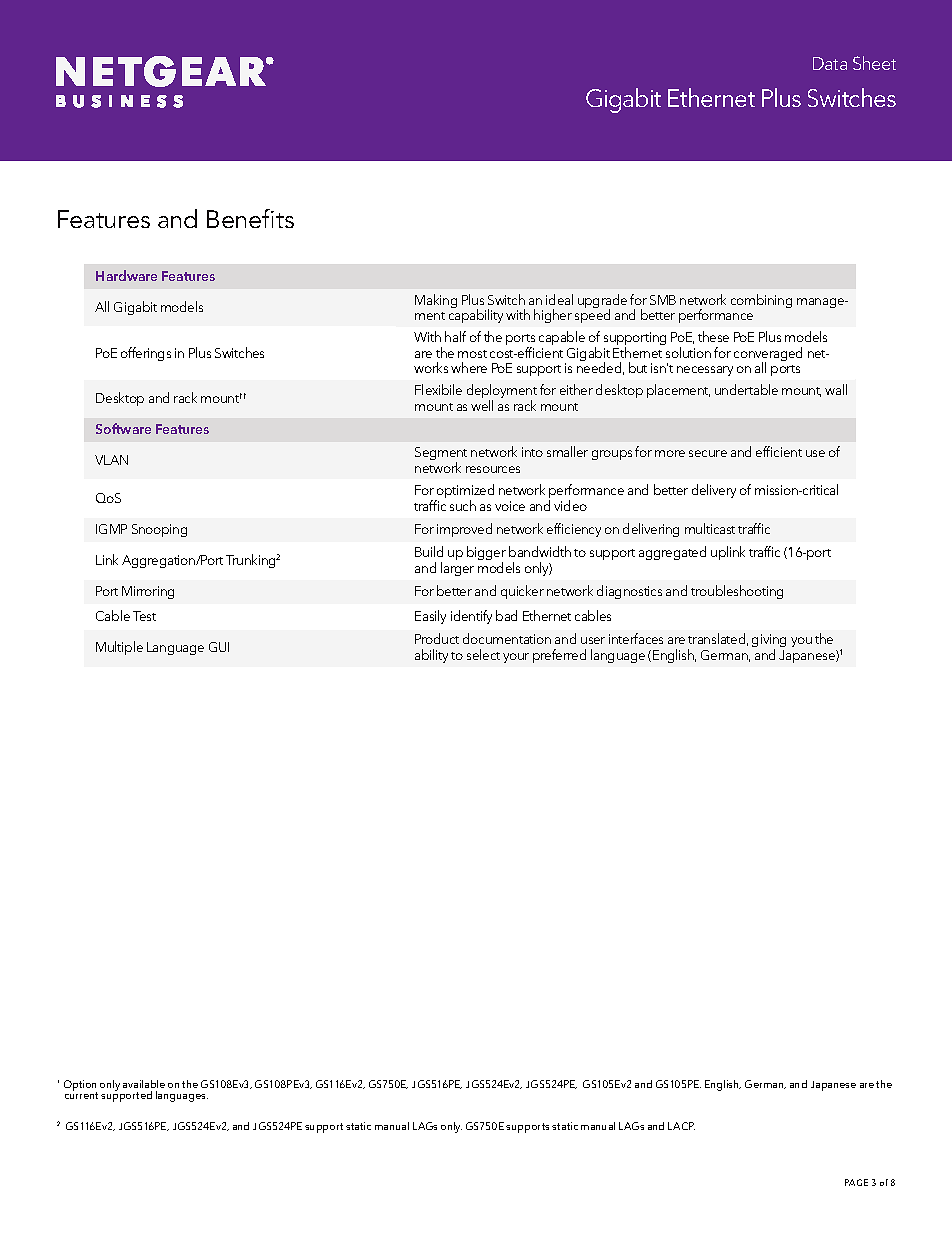  What do you see at coordinates (144, 1084) in the image?
I see `available` at bounding box center [144, 1084].
